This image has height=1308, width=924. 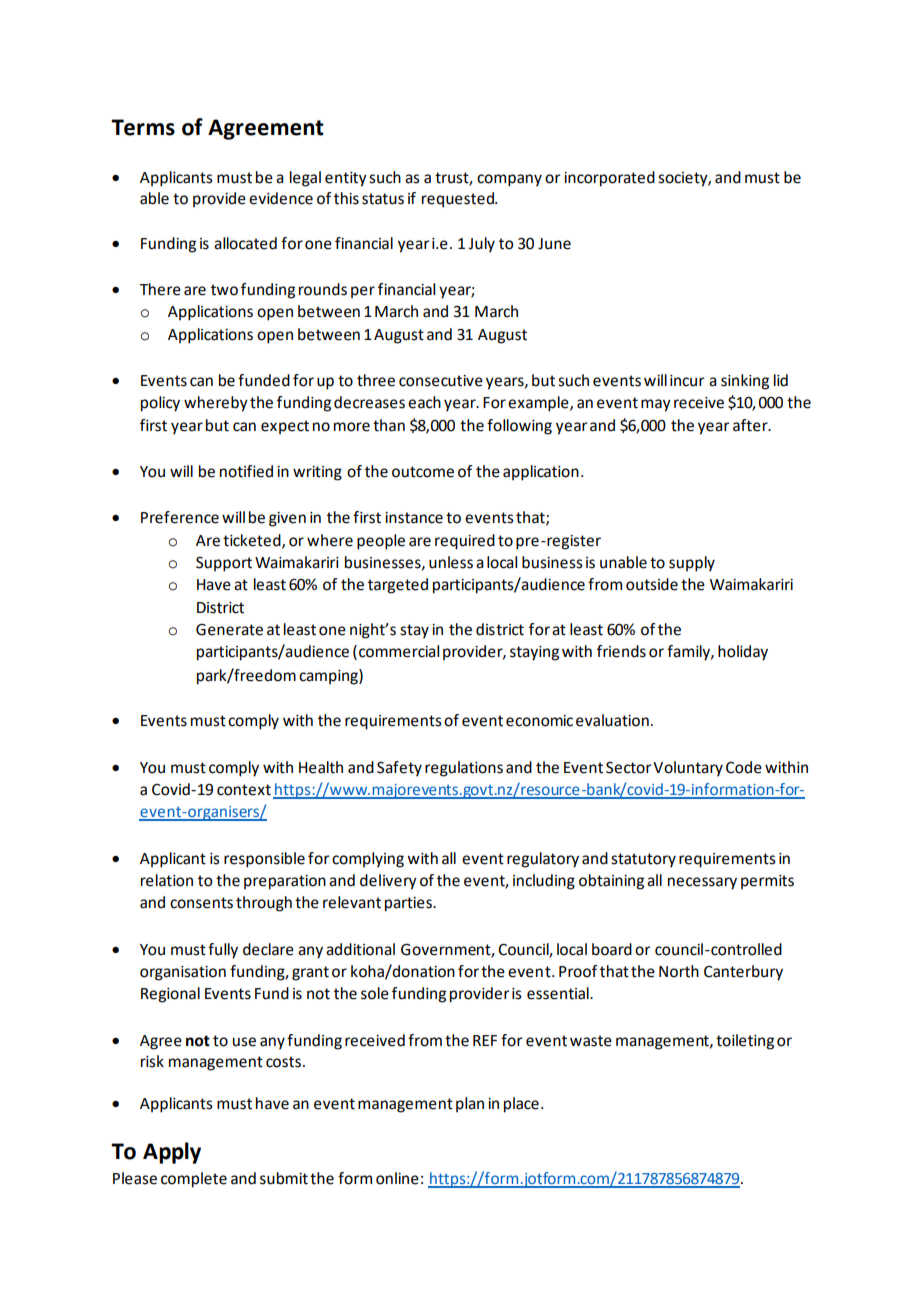 I want to click on plan, so click(x=470, y=1104).
